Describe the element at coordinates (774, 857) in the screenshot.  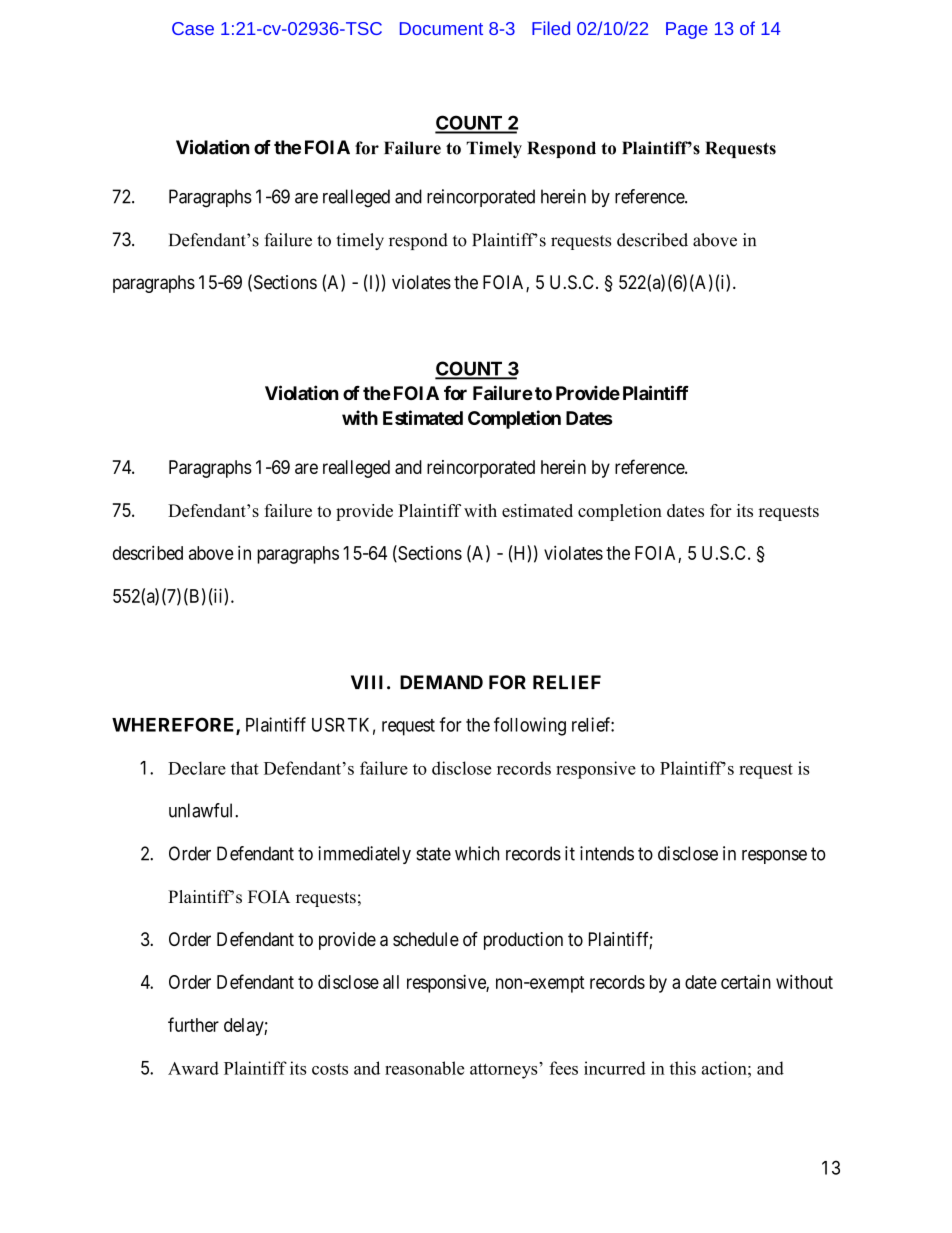
I see `response` at that location.
